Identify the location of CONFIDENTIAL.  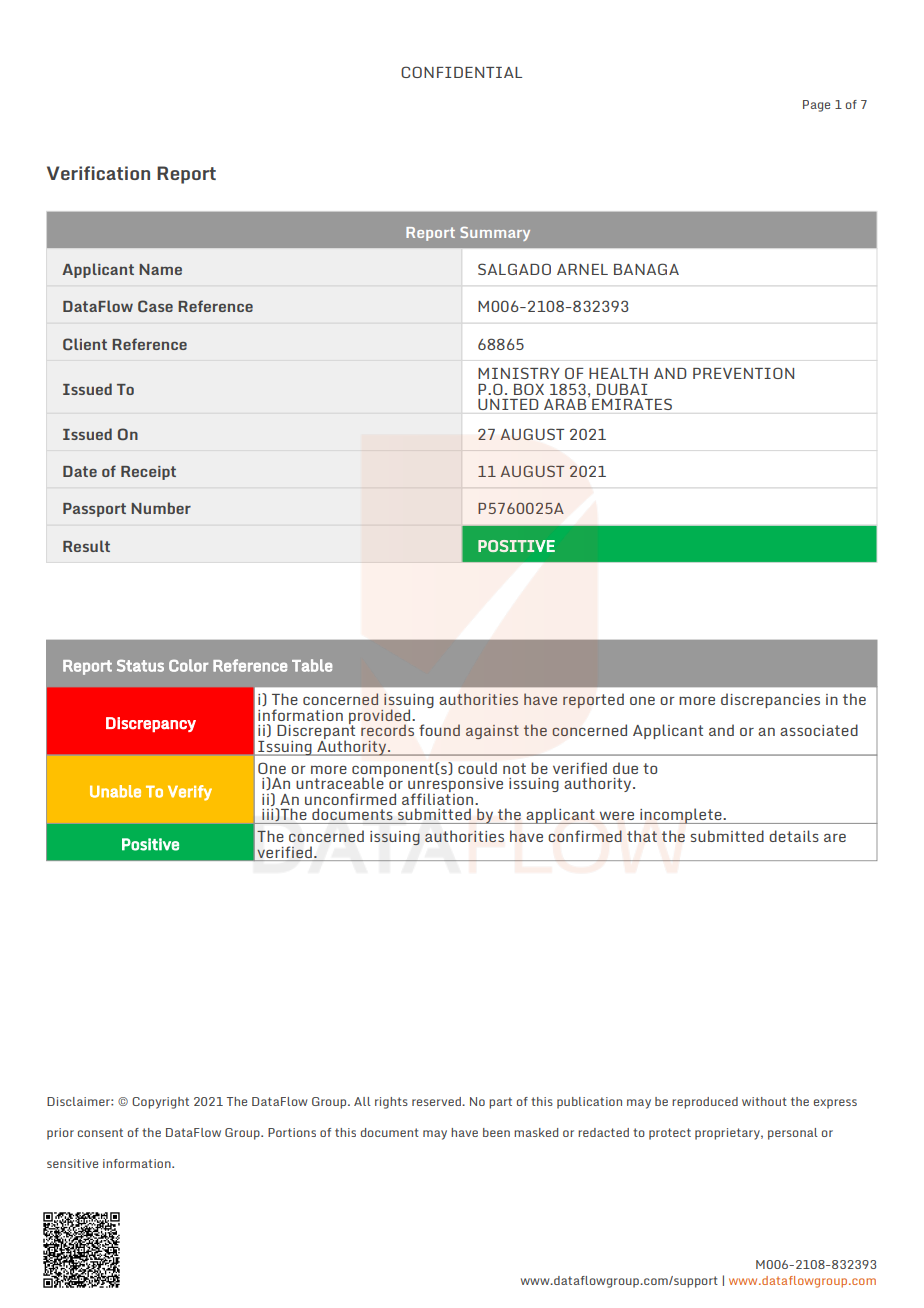
(461, 72).
